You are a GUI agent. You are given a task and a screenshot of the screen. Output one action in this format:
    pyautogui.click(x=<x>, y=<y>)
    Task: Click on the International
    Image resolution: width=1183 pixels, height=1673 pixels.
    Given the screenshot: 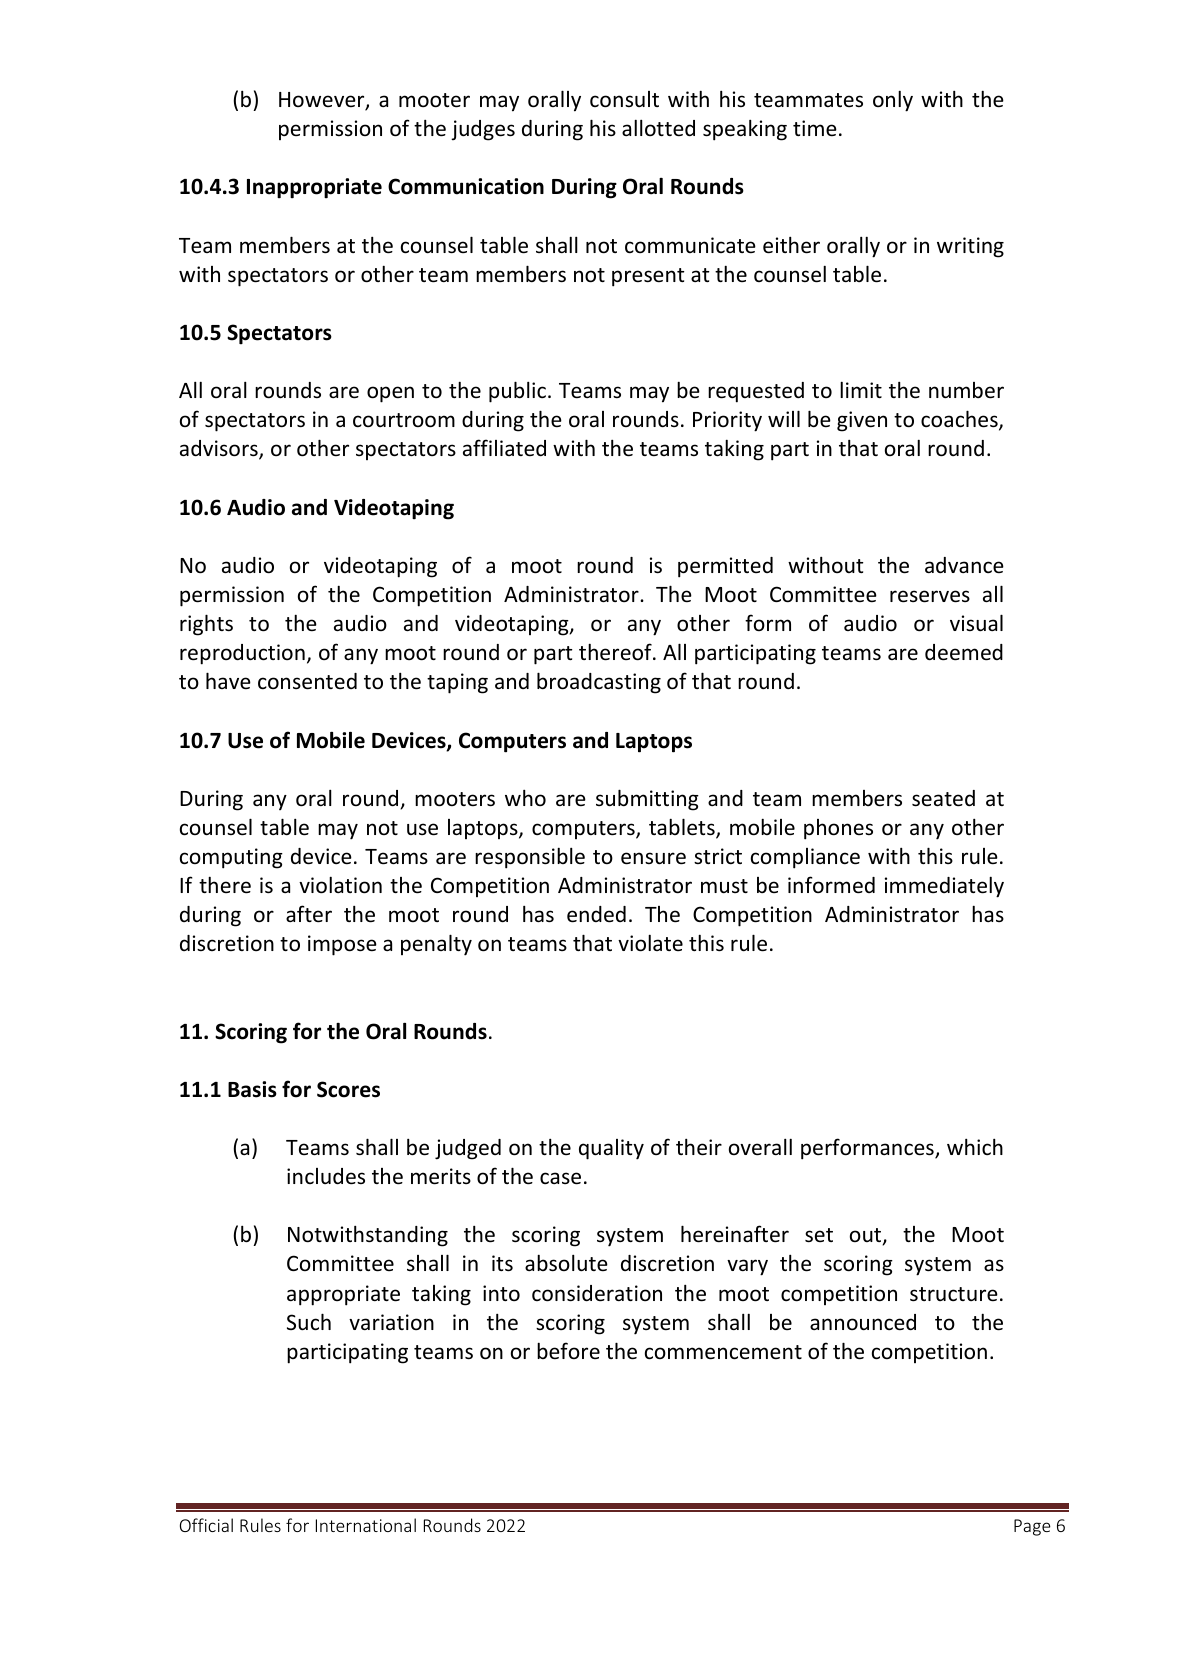 What is the action you would take?
    pyautogui.click(x=366, y=1525)
